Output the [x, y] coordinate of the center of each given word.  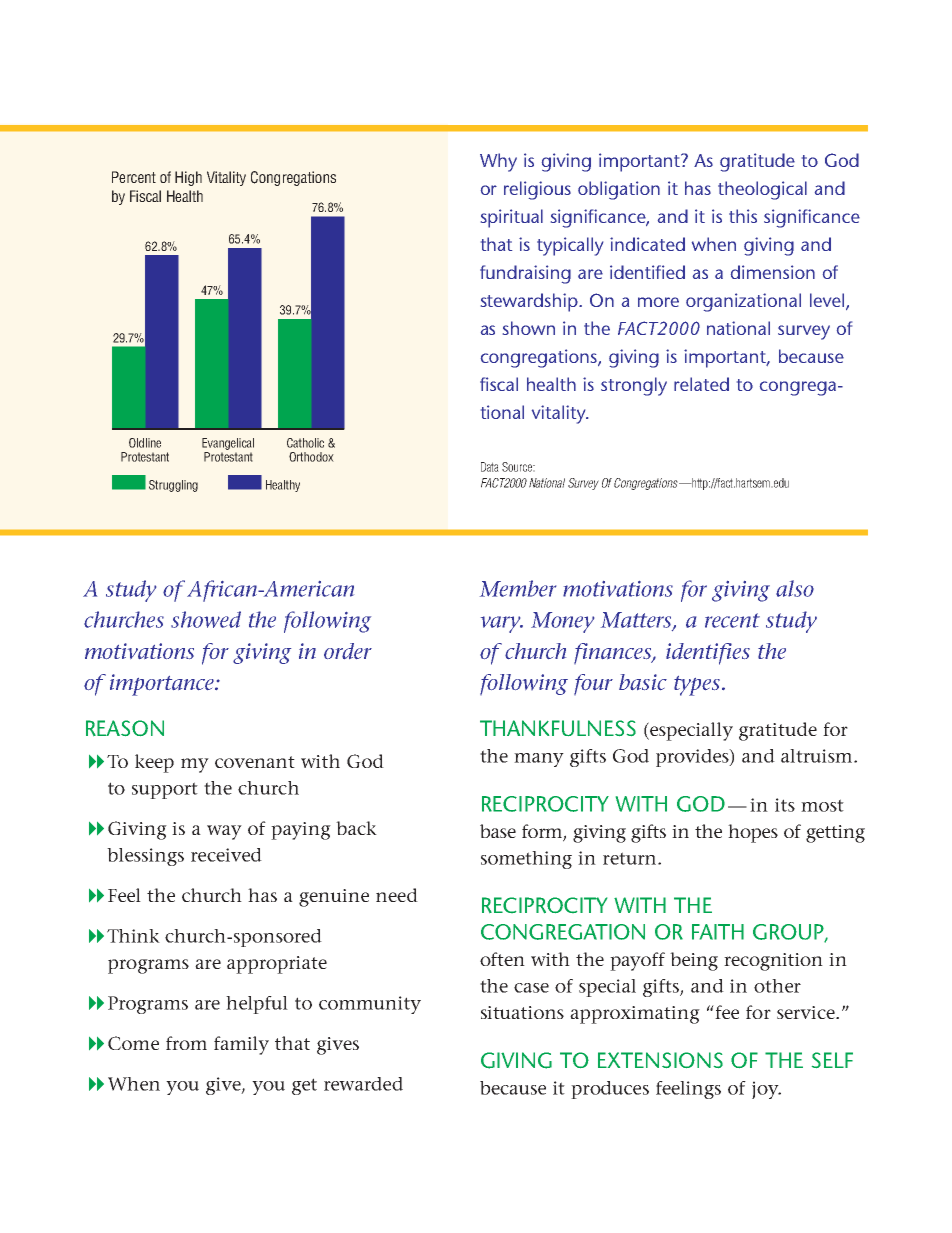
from [186, 1043]
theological [762, 190]
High [188, 178]
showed [206, 619]
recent [732, 620]
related [701, 384]
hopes [753, 833]
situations [522, 1012]
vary [502, 624]
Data [490, 467]
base [498, 831]
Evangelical [228, 444]
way [224, 832]
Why [498, 162]
